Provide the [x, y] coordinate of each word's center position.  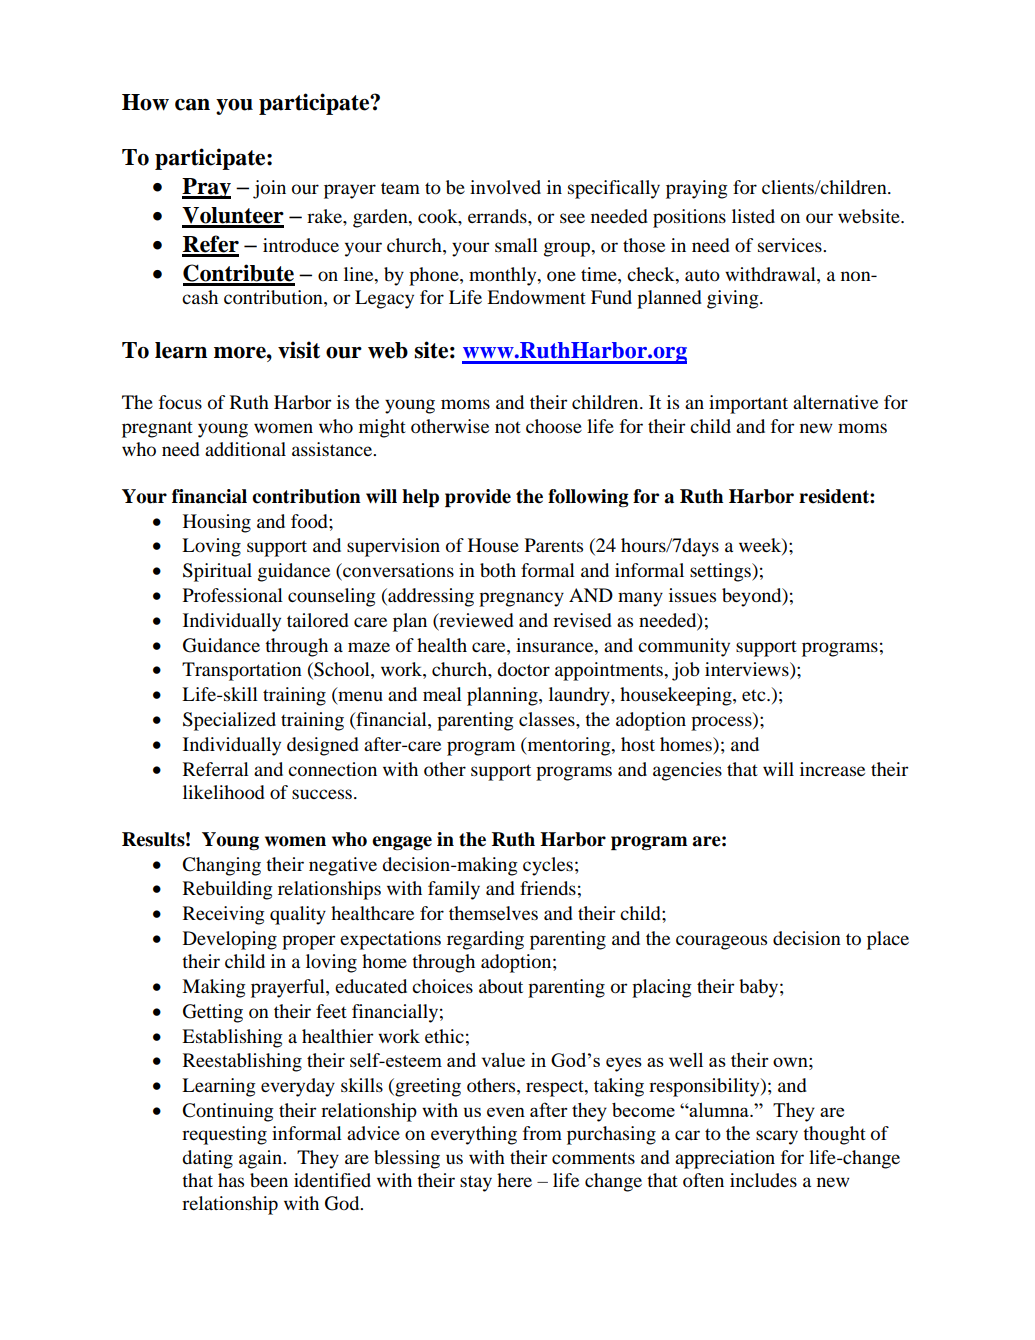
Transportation [242, 671]
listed [753, 216]
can [192, 105]
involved [505, 187]
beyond [753, 597]
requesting [224, 1135]
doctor [523, 669]
